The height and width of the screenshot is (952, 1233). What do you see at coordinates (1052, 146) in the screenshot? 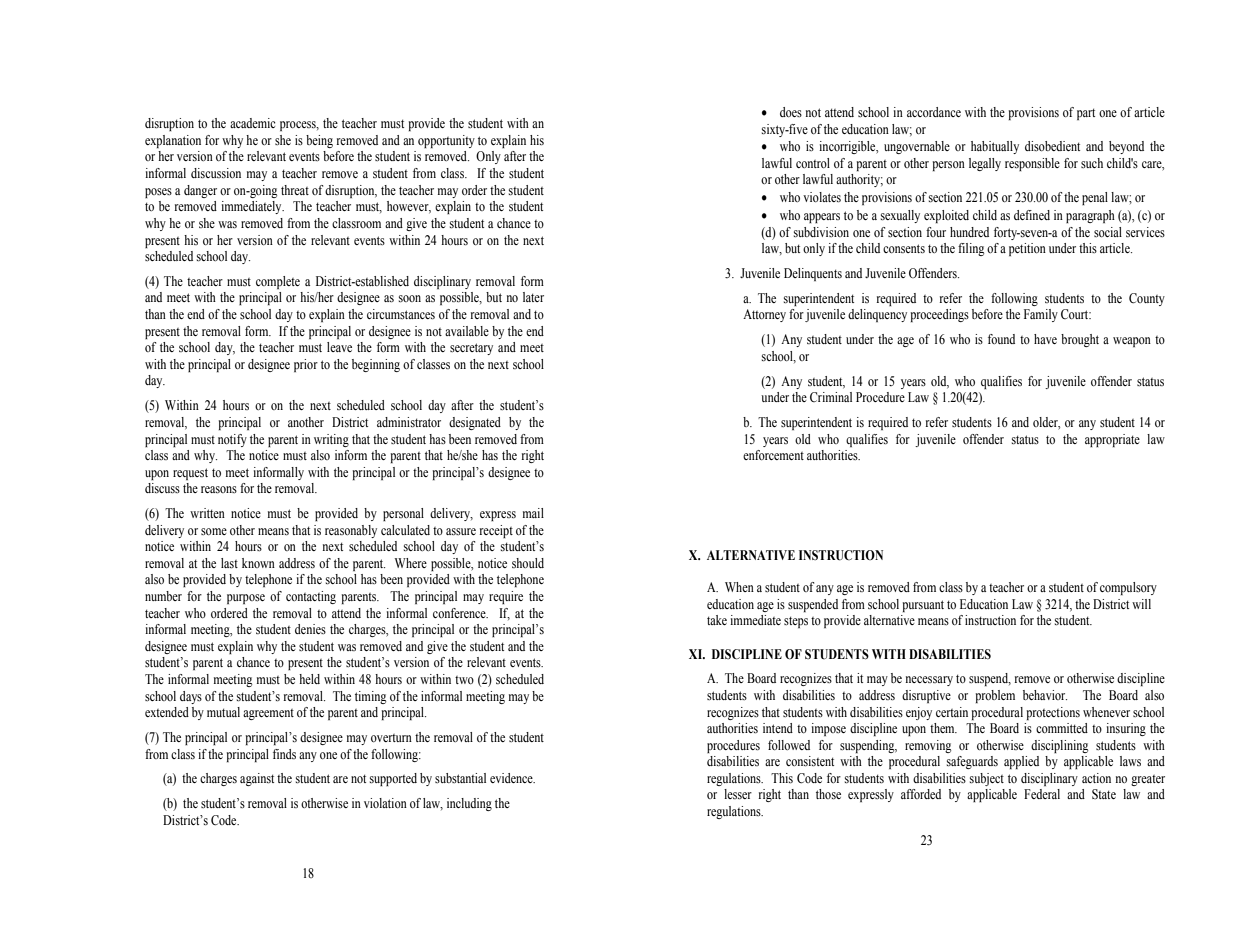
I see `disobedient` at bounding box center [1052, 146].
